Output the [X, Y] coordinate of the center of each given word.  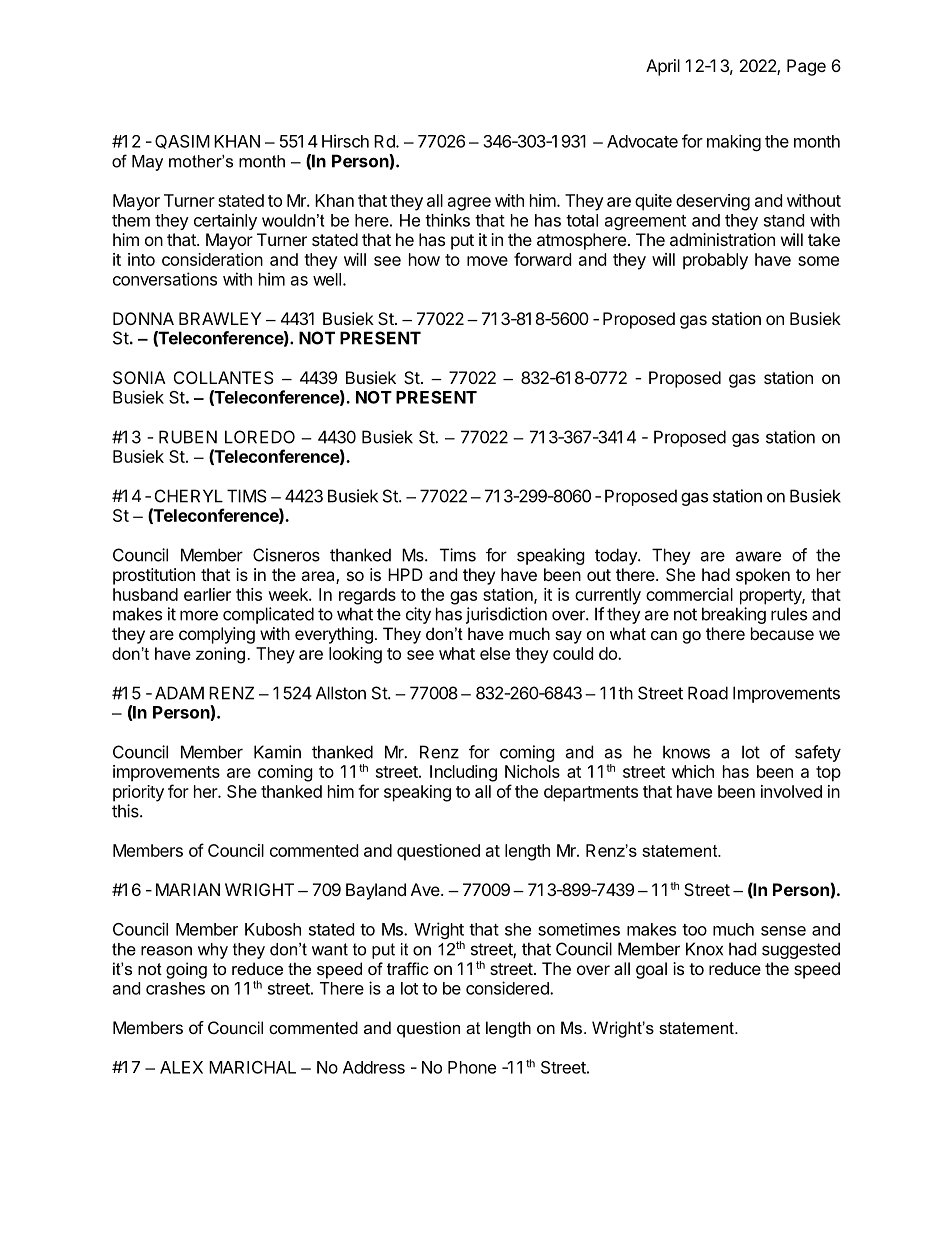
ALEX [181, 1067]
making [734, 142]
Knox [704, 949]
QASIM [182, 142]
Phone [472, 1067]
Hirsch [345, 141]
